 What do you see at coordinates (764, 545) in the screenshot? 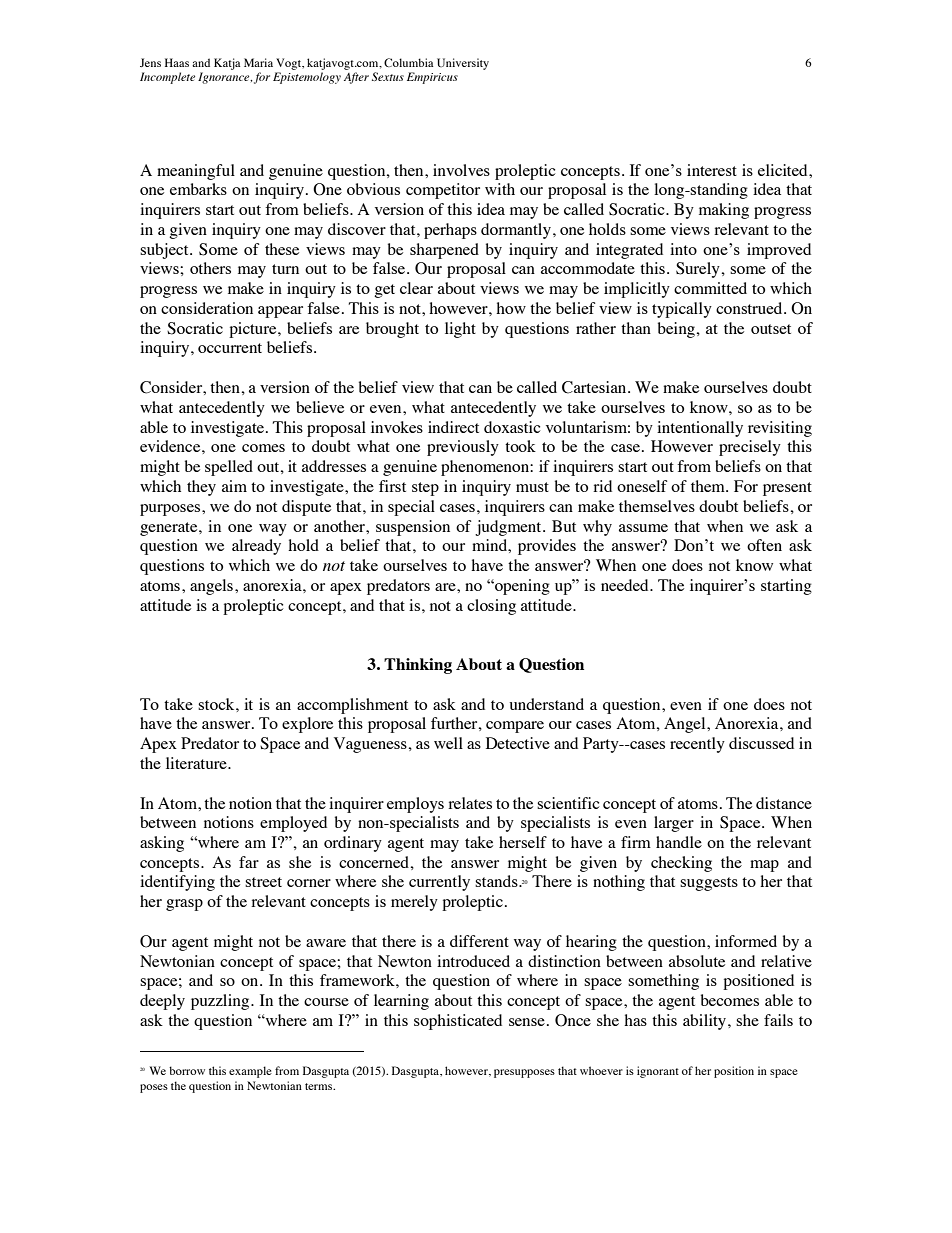
I see `often` at bounding box center [764, 545].
